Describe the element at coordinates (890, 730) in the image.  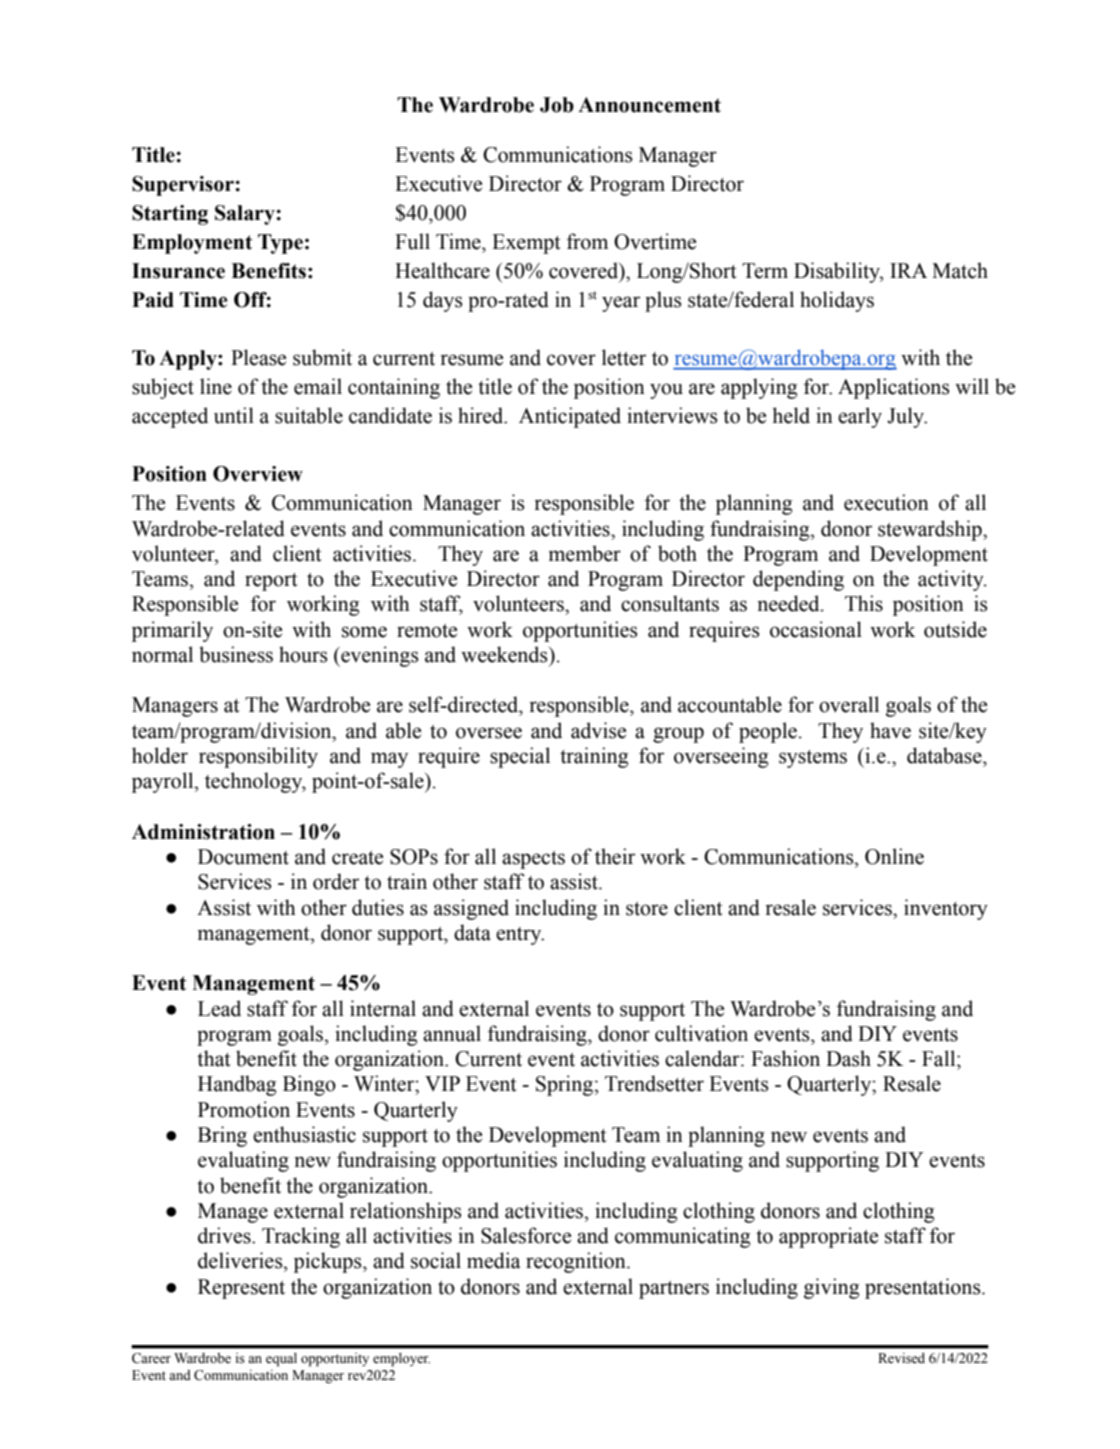
I see `have` at that location.
